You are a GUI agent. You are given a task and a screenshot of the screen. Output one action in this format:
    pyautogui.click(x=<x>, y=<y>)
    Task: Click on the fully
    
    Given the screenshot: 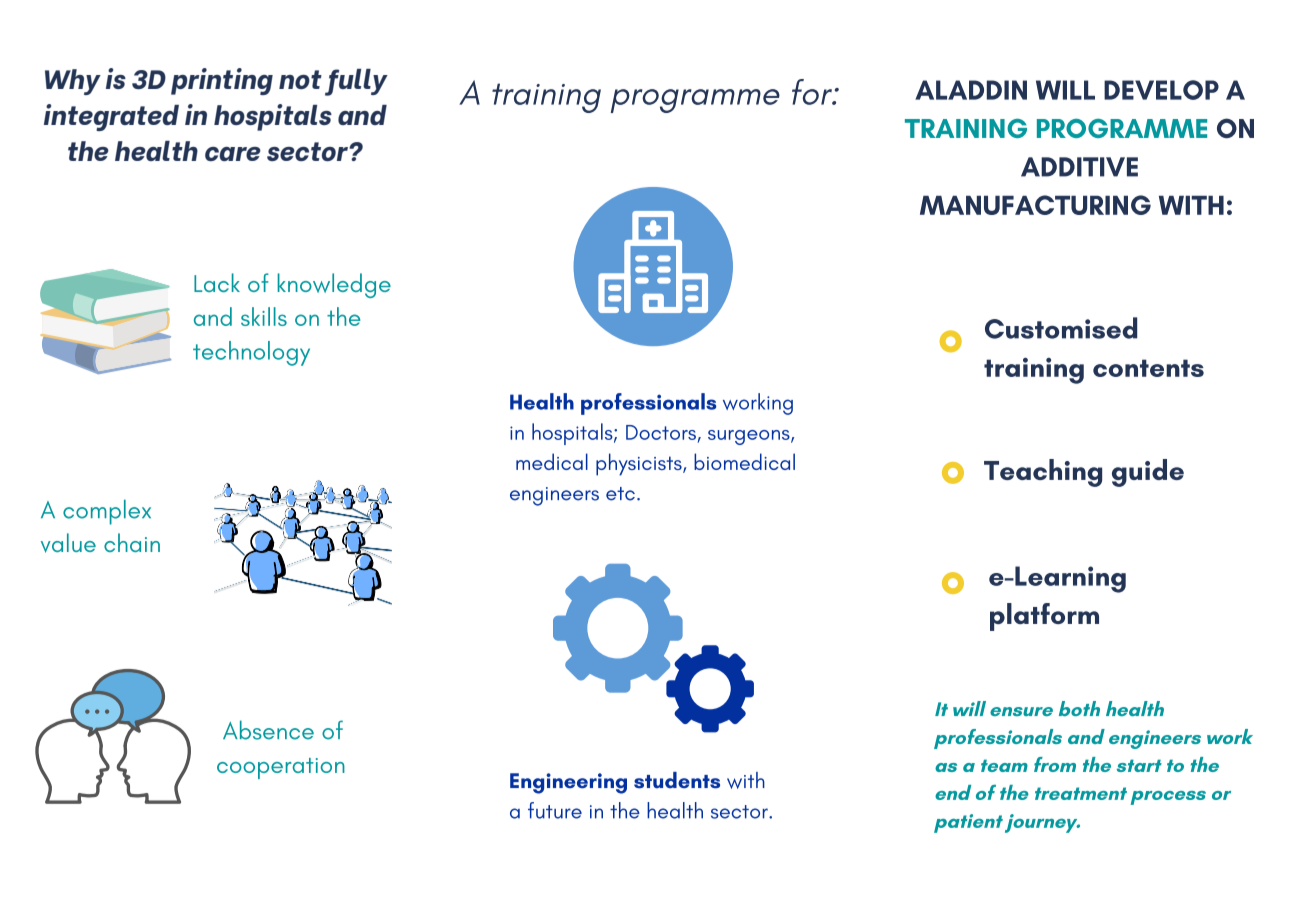 What is the action you would take?
    pyautogui.click(x=356, y=82)
